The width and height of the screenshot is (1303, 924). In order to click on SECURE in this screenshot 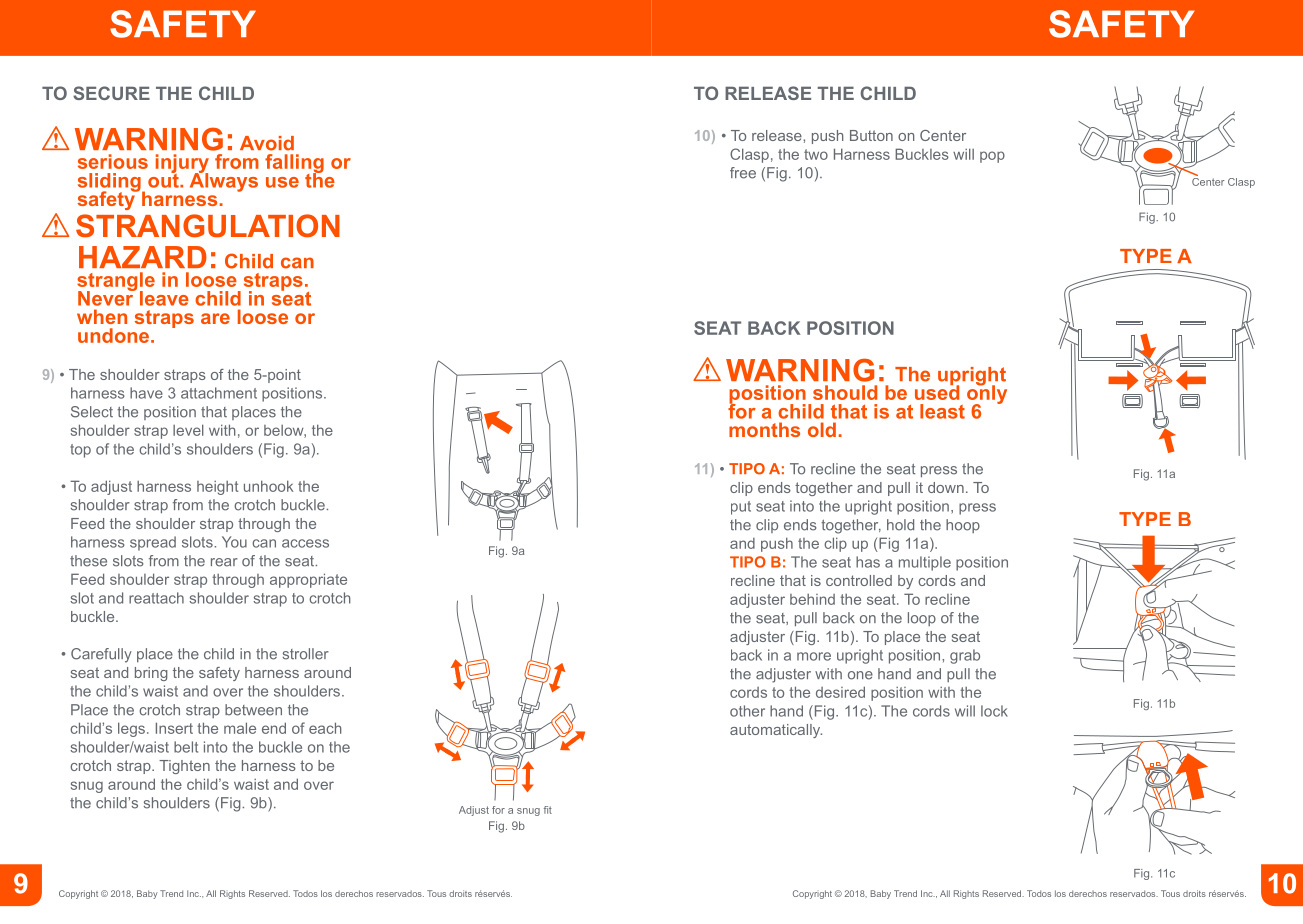, I will do `click(111, 93)`.
